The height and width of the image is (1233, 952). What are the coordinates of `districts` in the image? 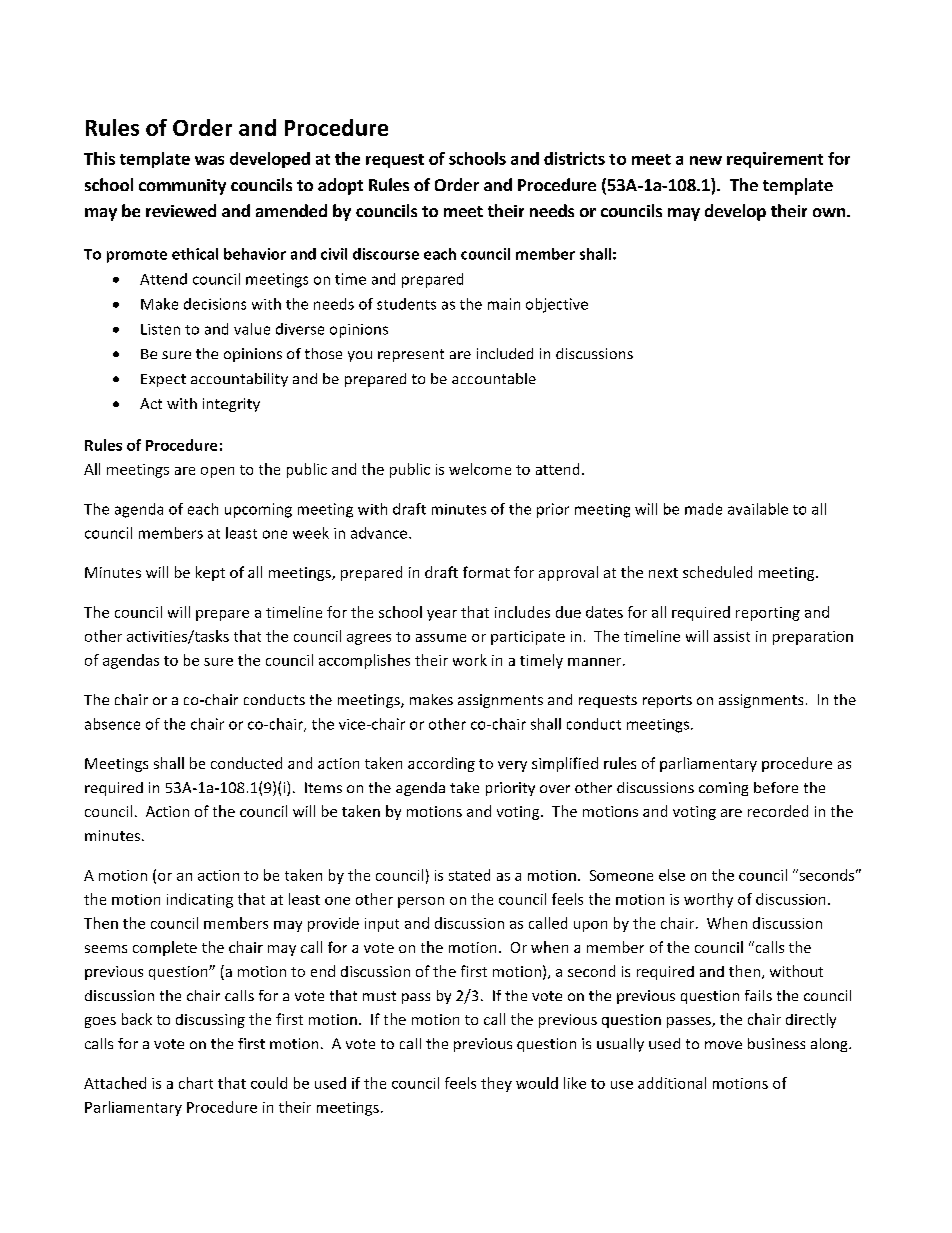 It's located at (574, 158).
